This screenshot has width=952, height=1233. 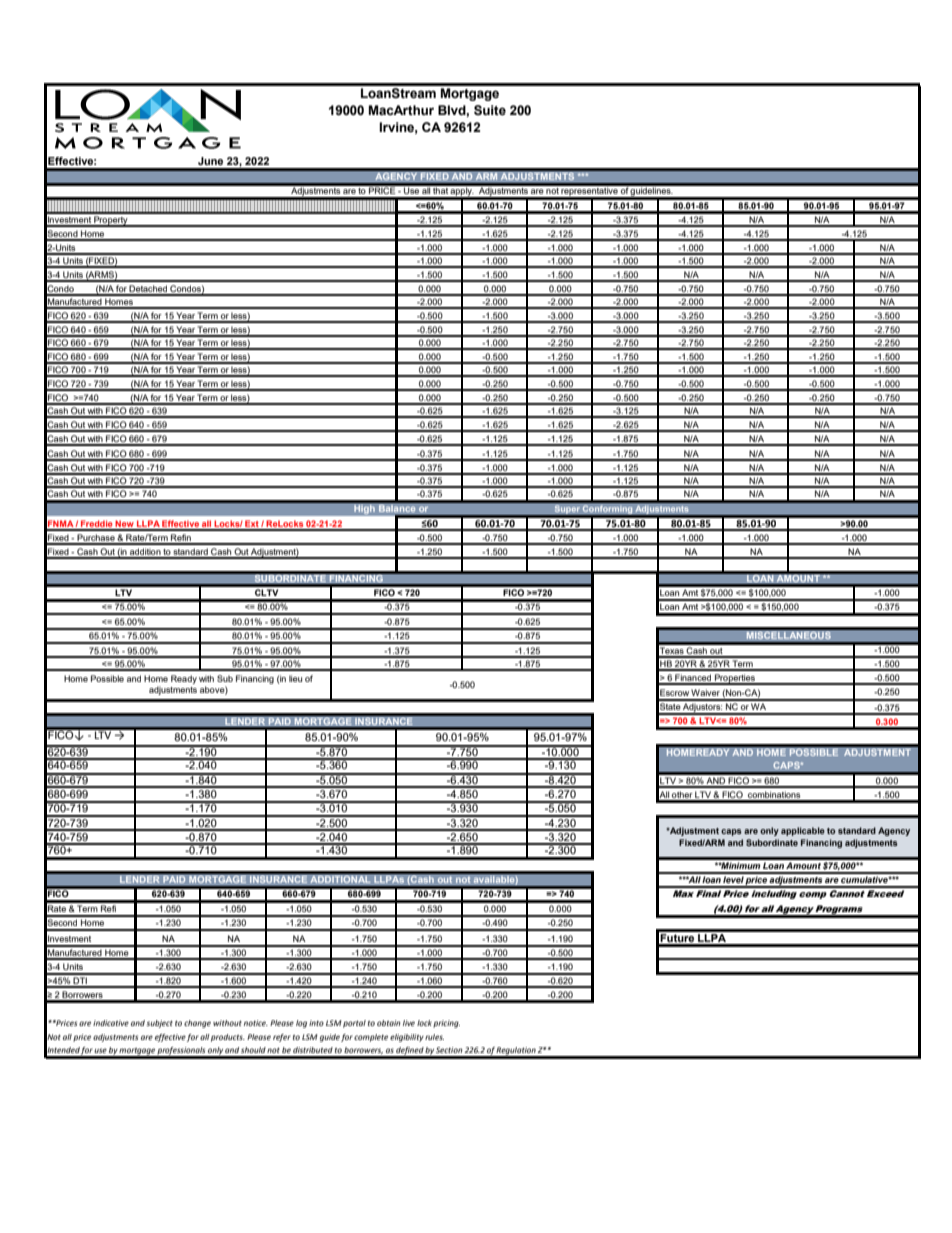 I want to click on Suite, so click(x=490, y=110).
